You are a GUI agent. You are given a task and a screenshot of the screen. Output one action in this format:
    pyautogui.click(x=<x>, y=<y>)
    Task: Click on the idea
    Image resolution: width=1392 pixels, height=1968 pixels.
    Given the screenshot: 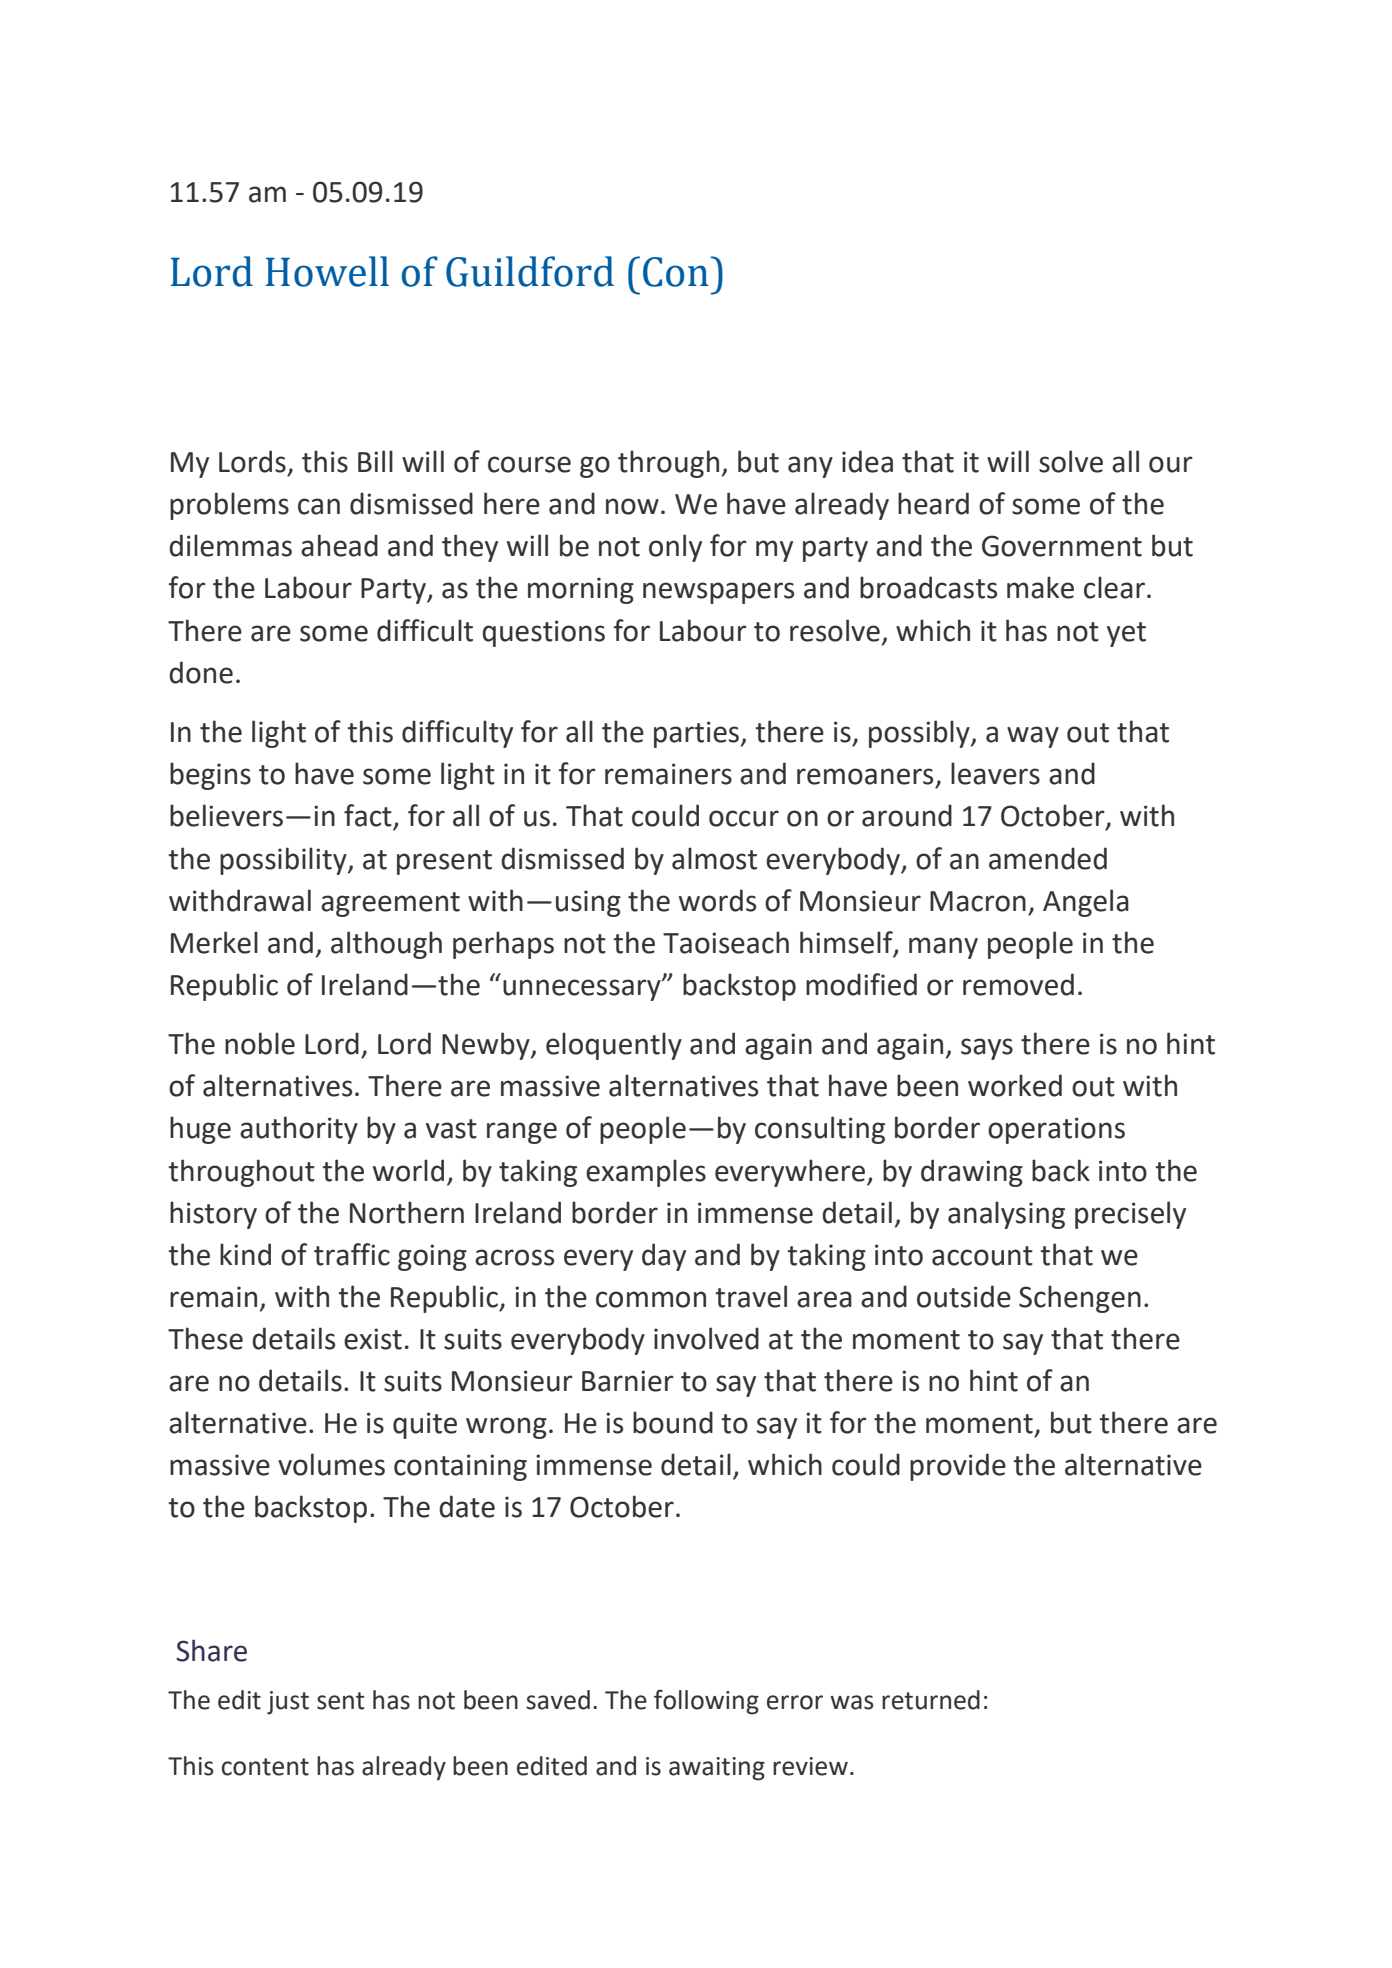 What is the action you would take?
    pyautogui.click(x=867, y=461)
